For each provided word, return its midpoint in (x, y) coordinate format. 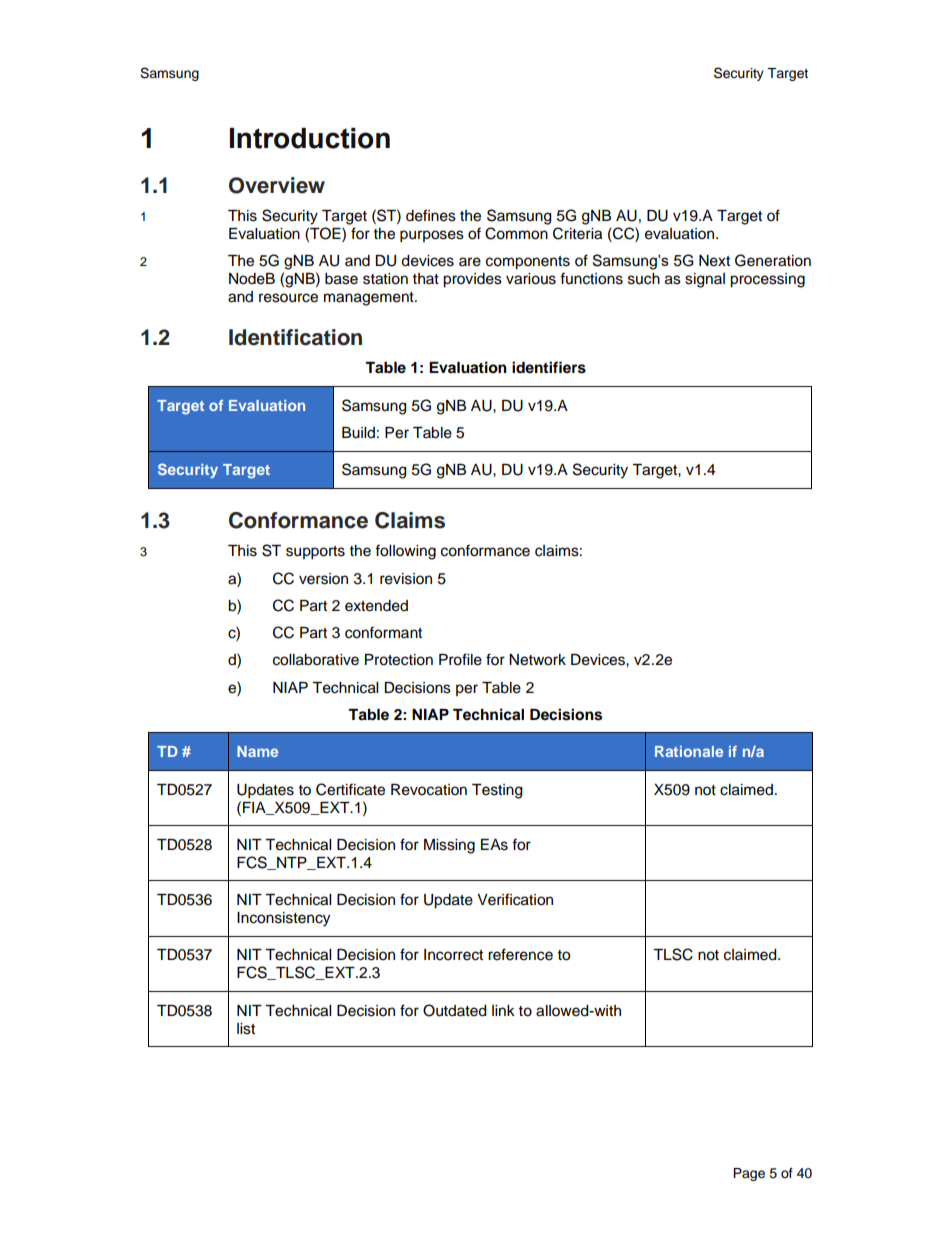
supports (315, 553)
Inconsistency (283, 919)
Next (714, 261)
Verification (515, 899)
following (405, 552)
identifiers (549, 367)
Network (537, 660)
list (246, 1029)
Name (257, 751)
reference (520, 954)
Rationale (689, 751)
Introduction (310, 138)
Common (516, 233)
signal (705, 280)
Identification (295, 337)
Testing (497, 791)
